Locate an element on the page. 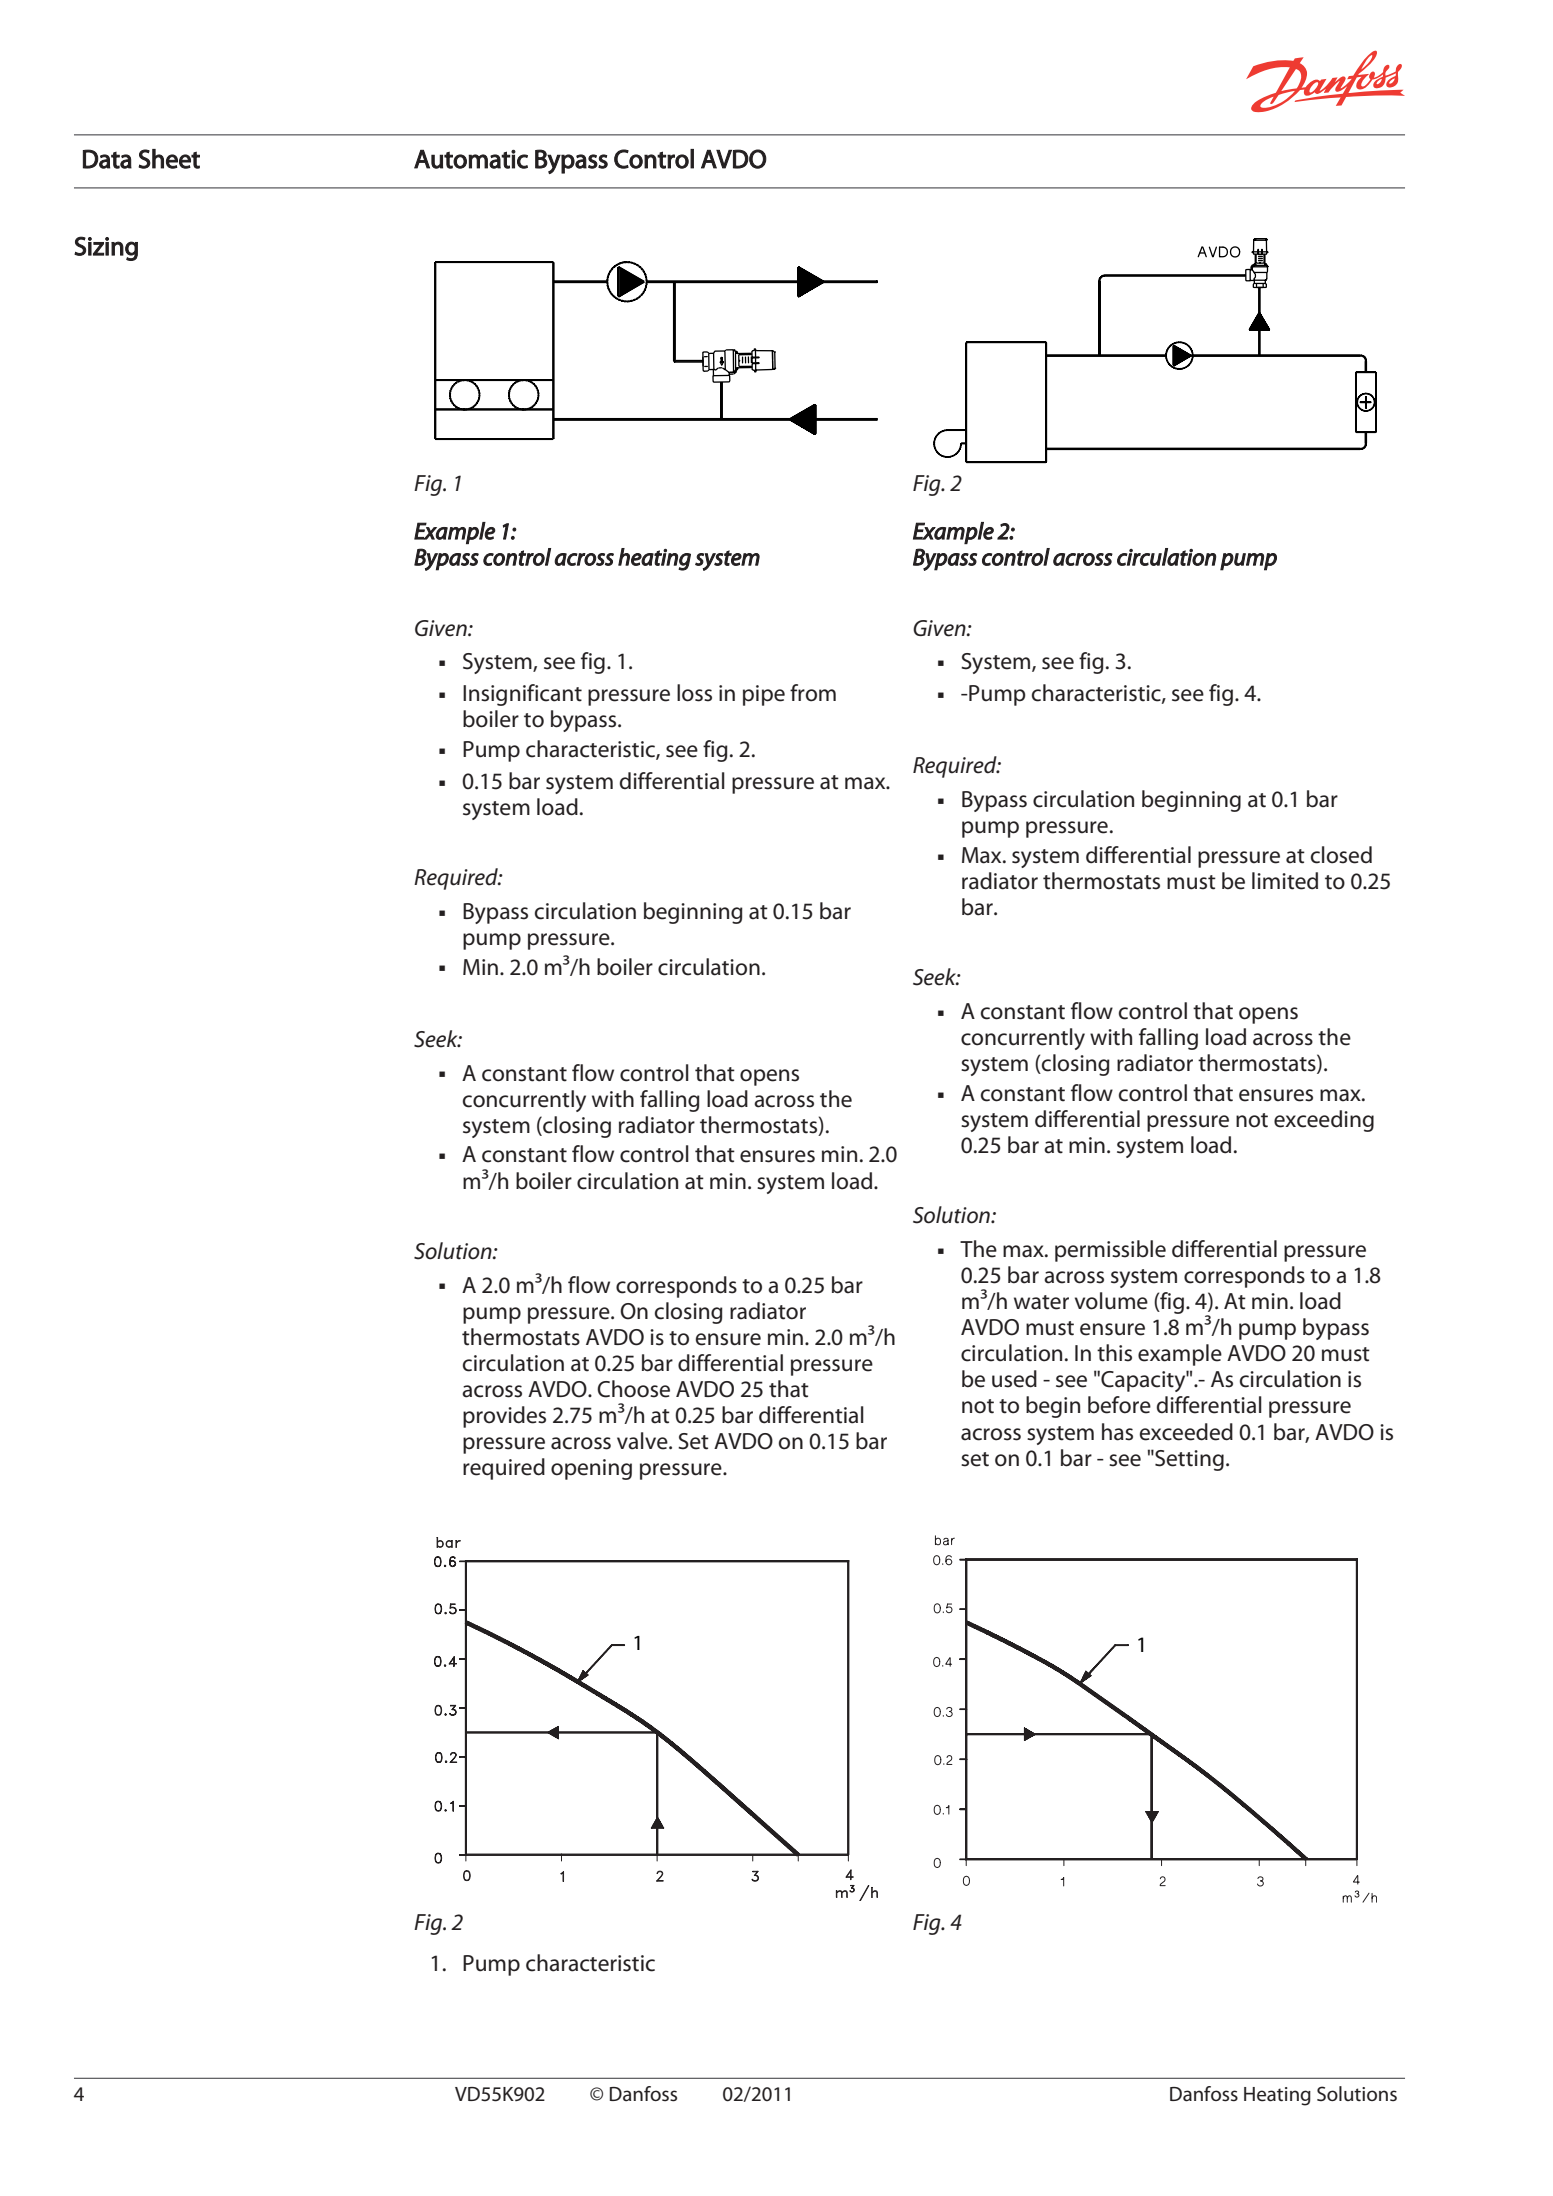 This image has height=2196, width=1553. permissible is located at coordinates (1110, 1251).
